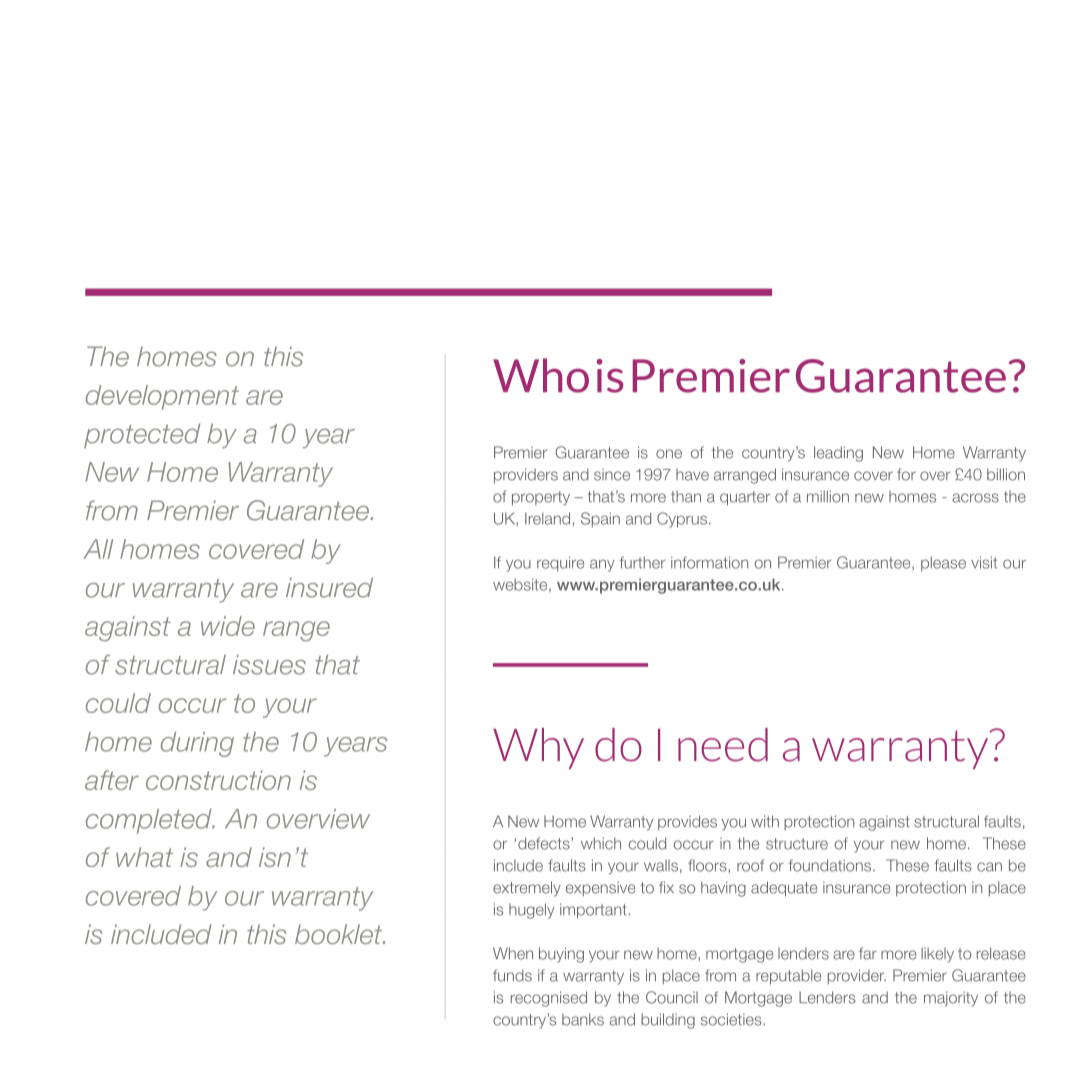 The height and width of the screenshot is (1092, 1092). I want to click on booklet, so click(340, 934).
